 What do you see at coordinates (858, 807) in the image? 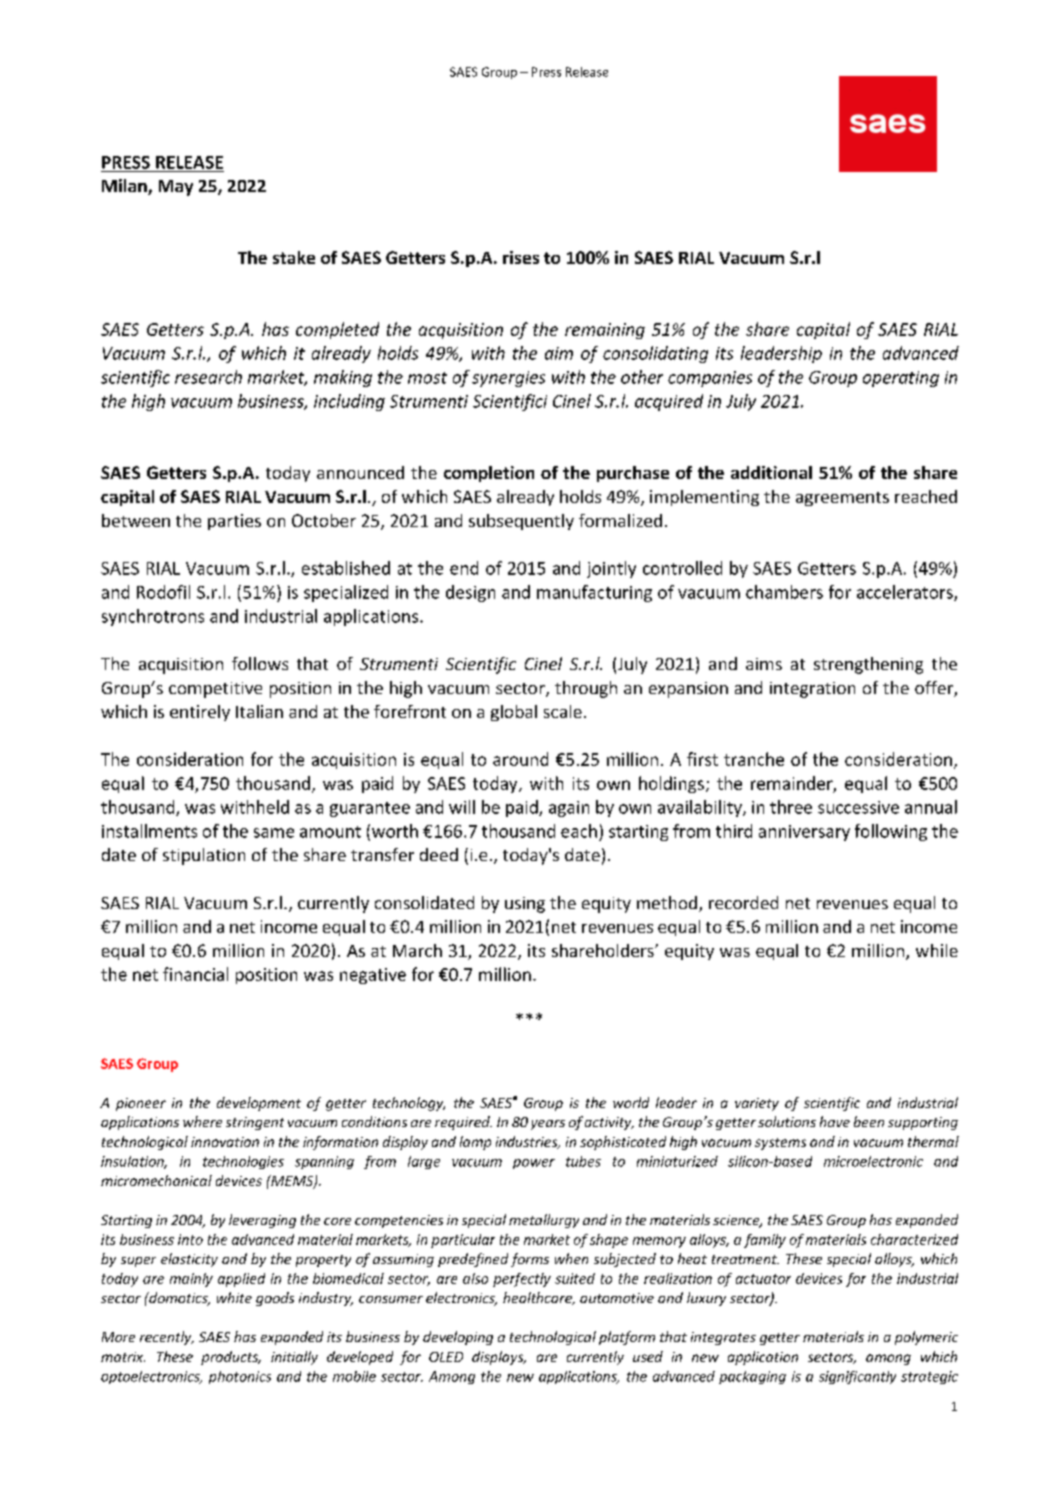
I see `successive` at bounding box center [858, 807].
